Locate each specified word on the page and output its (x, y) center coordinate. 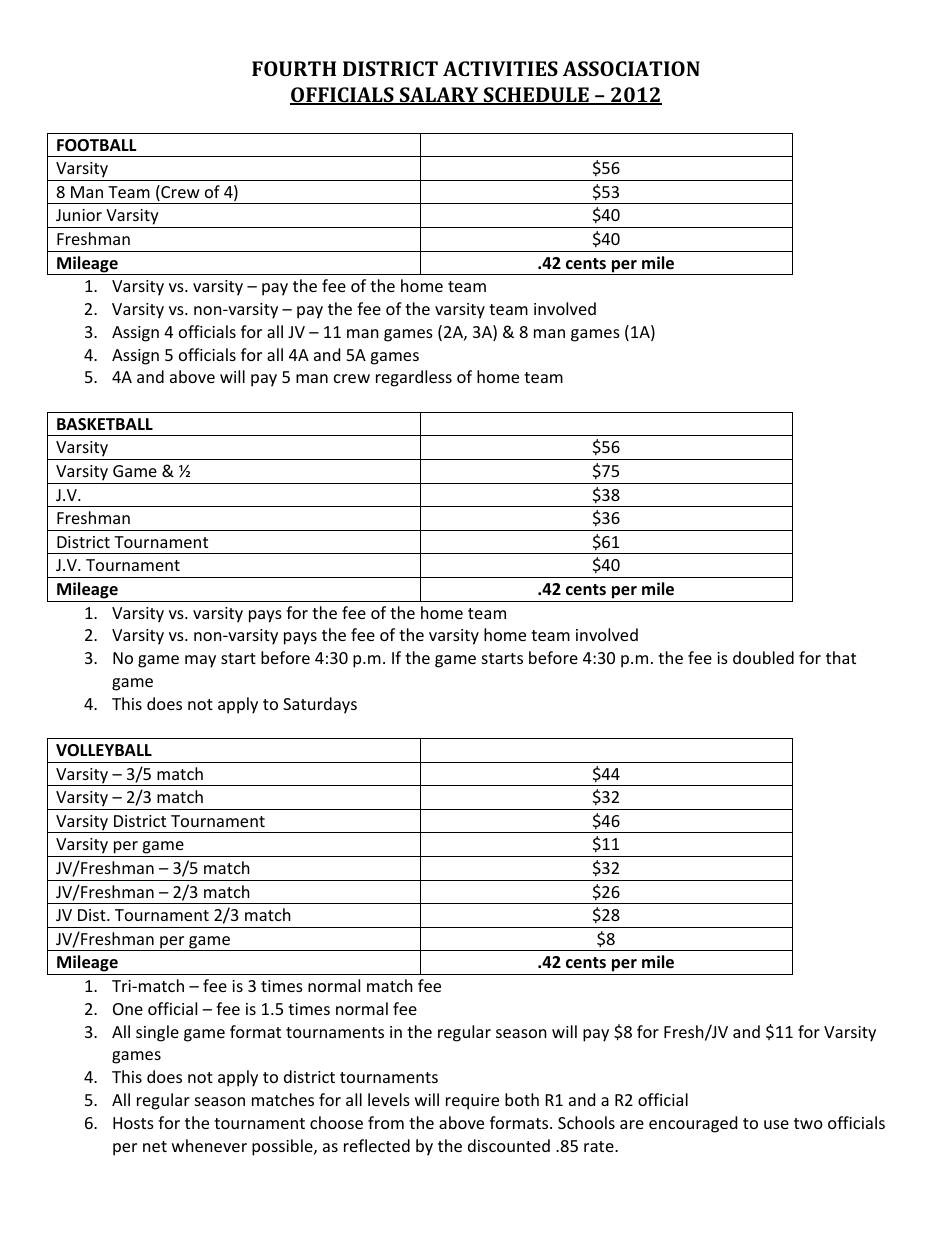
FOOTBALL (97, 145)
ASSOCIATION (631, 68)
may (200, 661)
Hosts (133, 1123)
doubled (763, 657)
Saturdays (320, 705)
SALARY (439, 96)
